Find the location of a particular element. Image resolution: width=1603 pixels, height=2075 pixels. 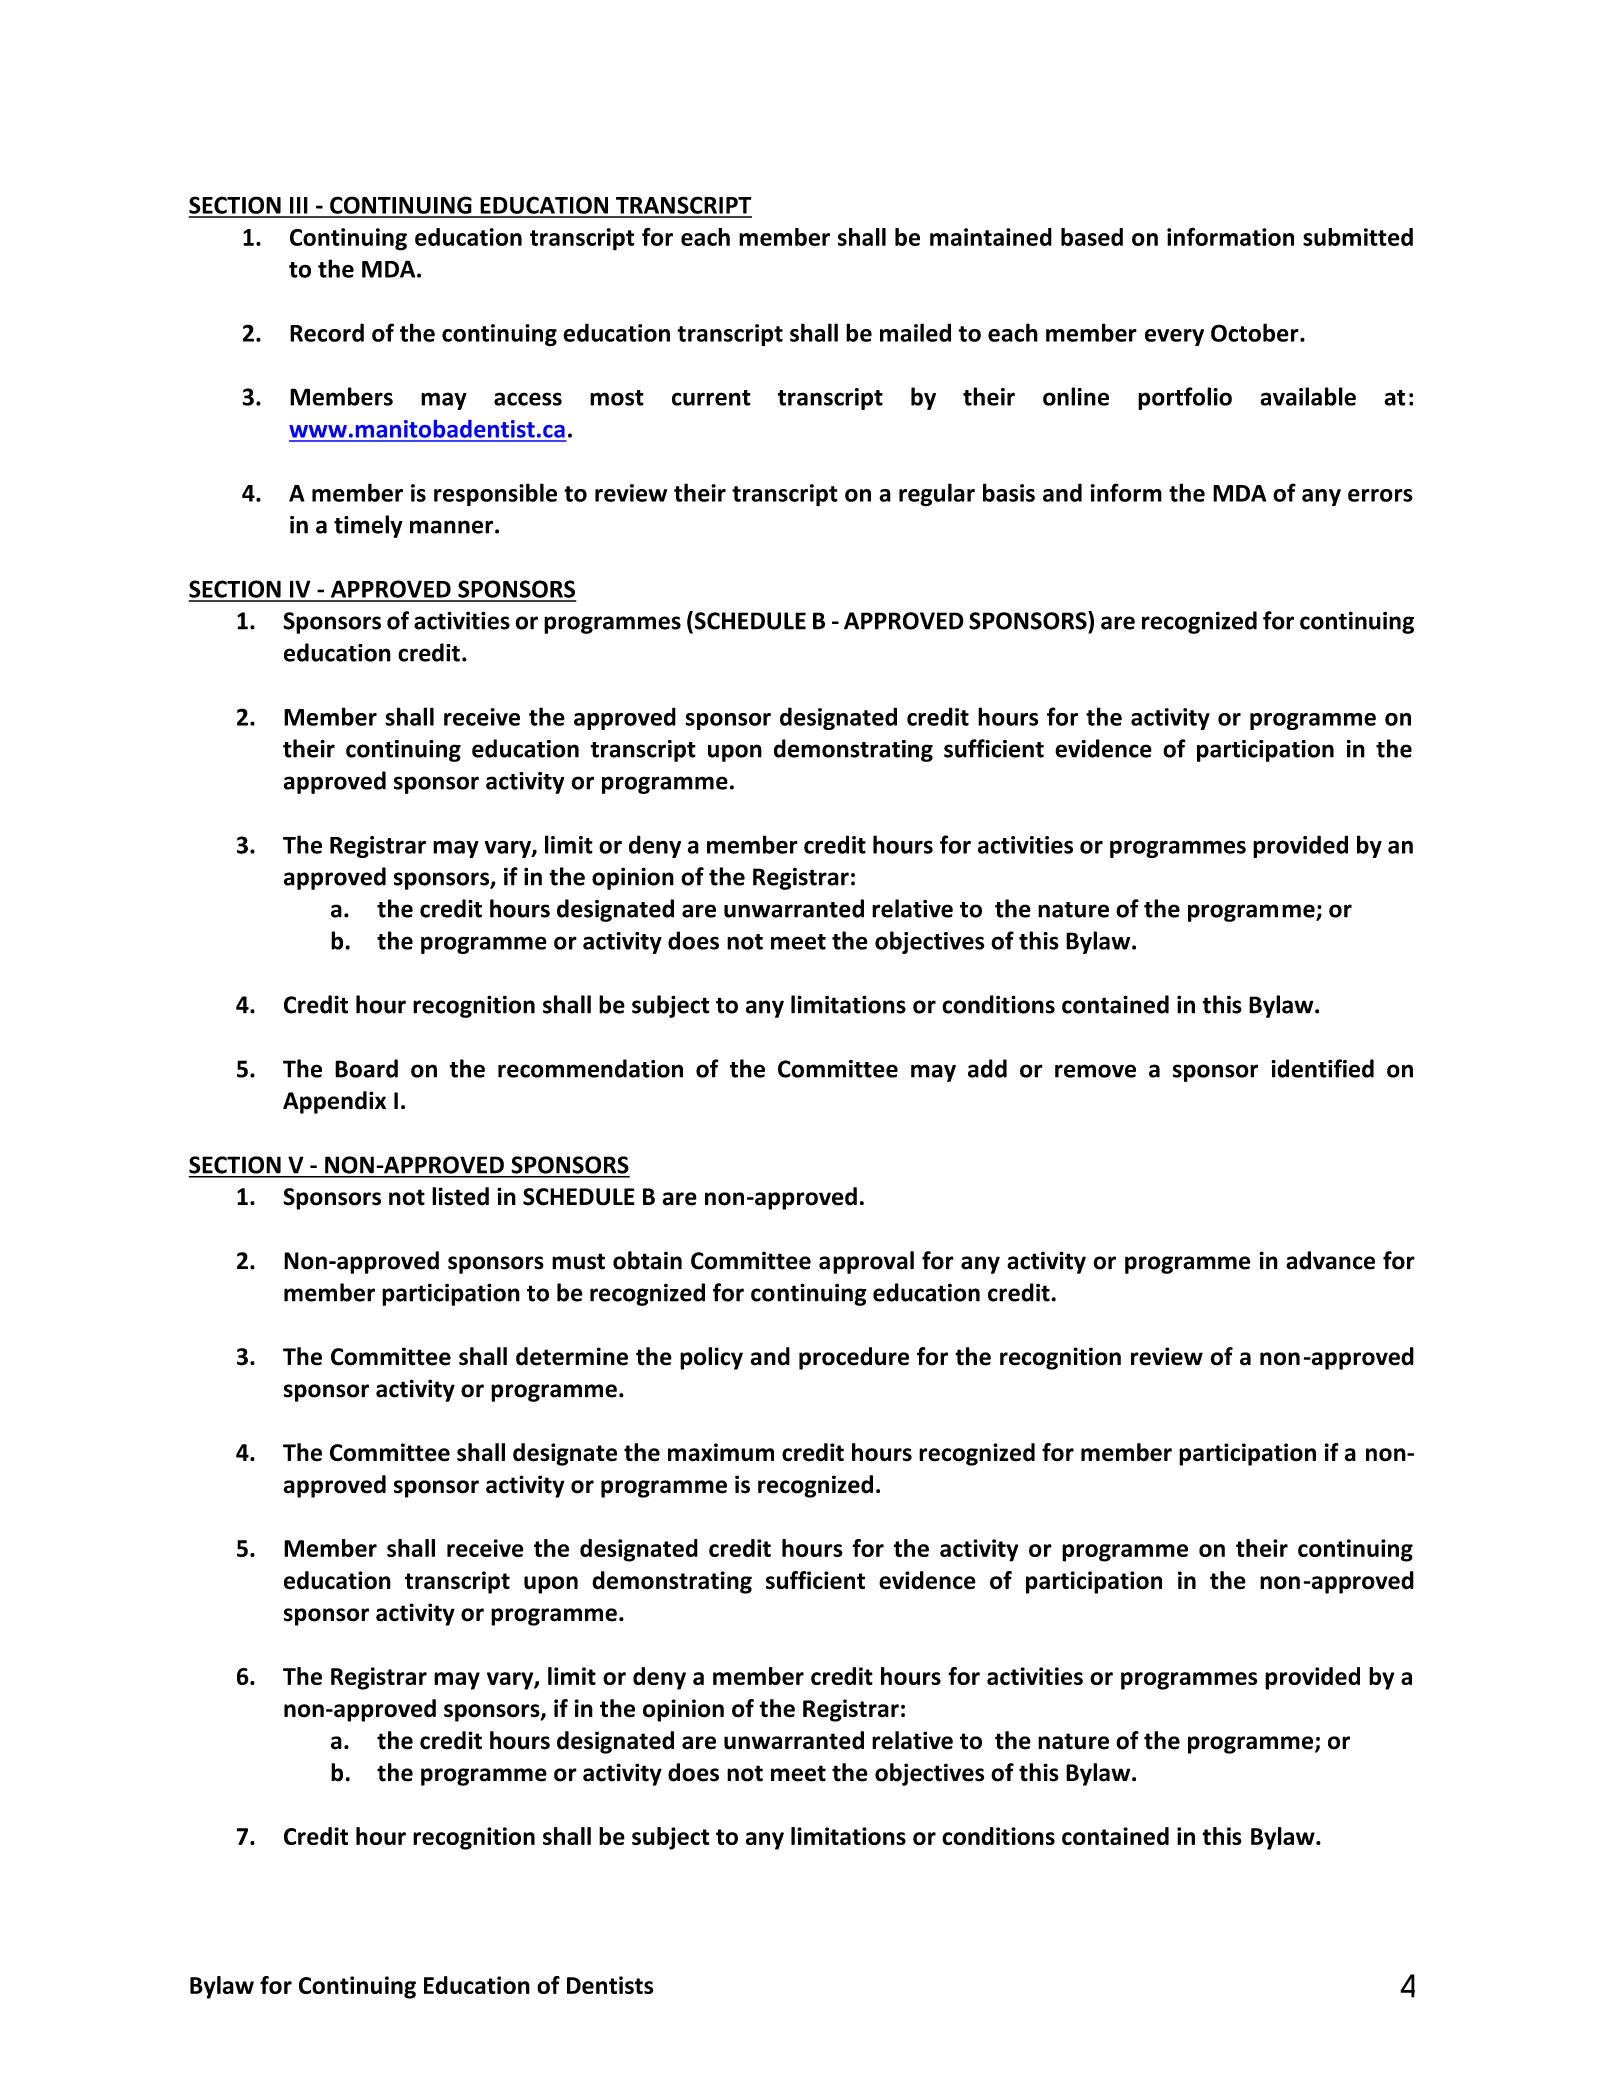

timely is located at coordinates (368, 526).
